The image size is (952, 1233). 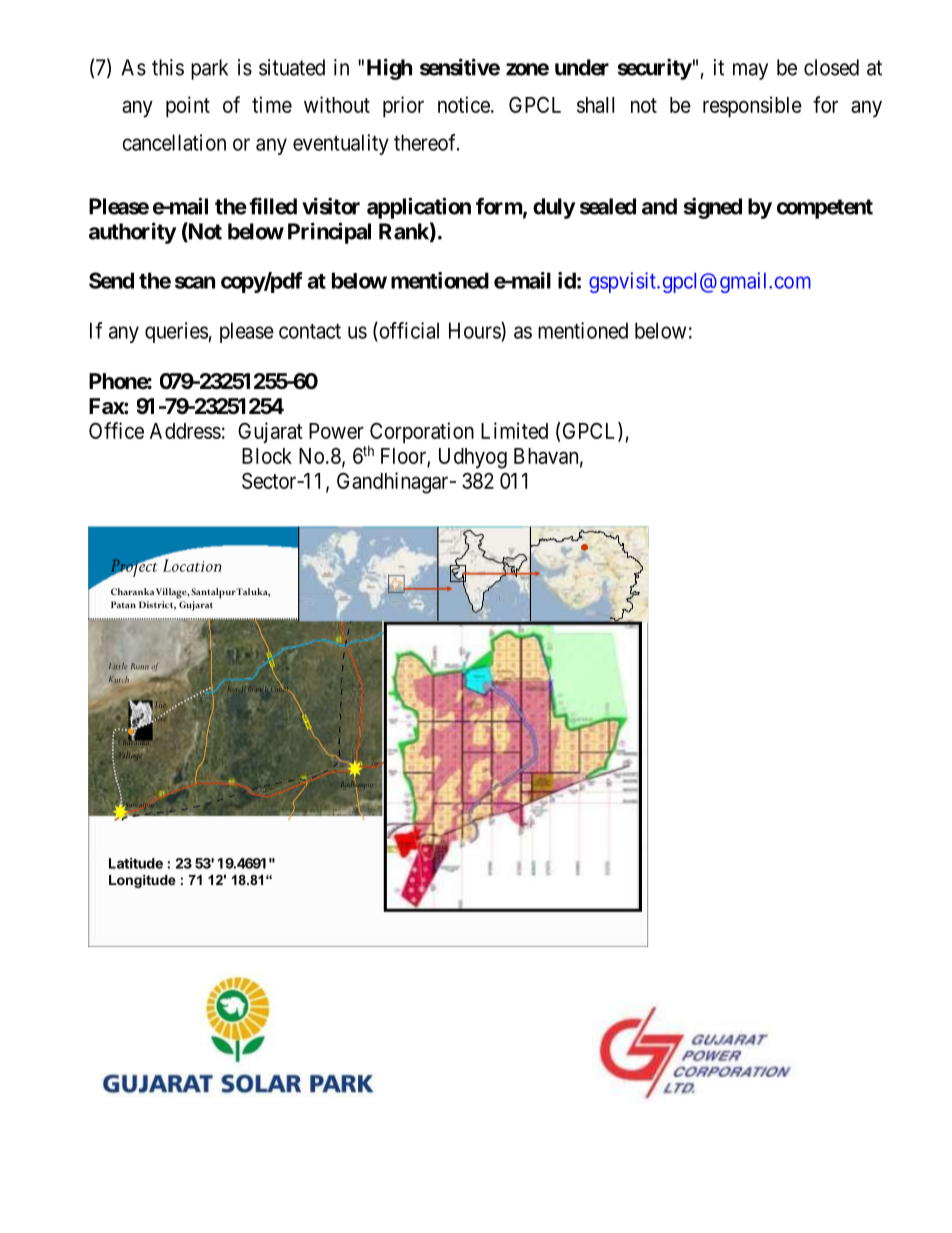 What do you see at coordinates (514, 430) in the screenshot?
I see `Limited` at bounding box center [514, 430].
